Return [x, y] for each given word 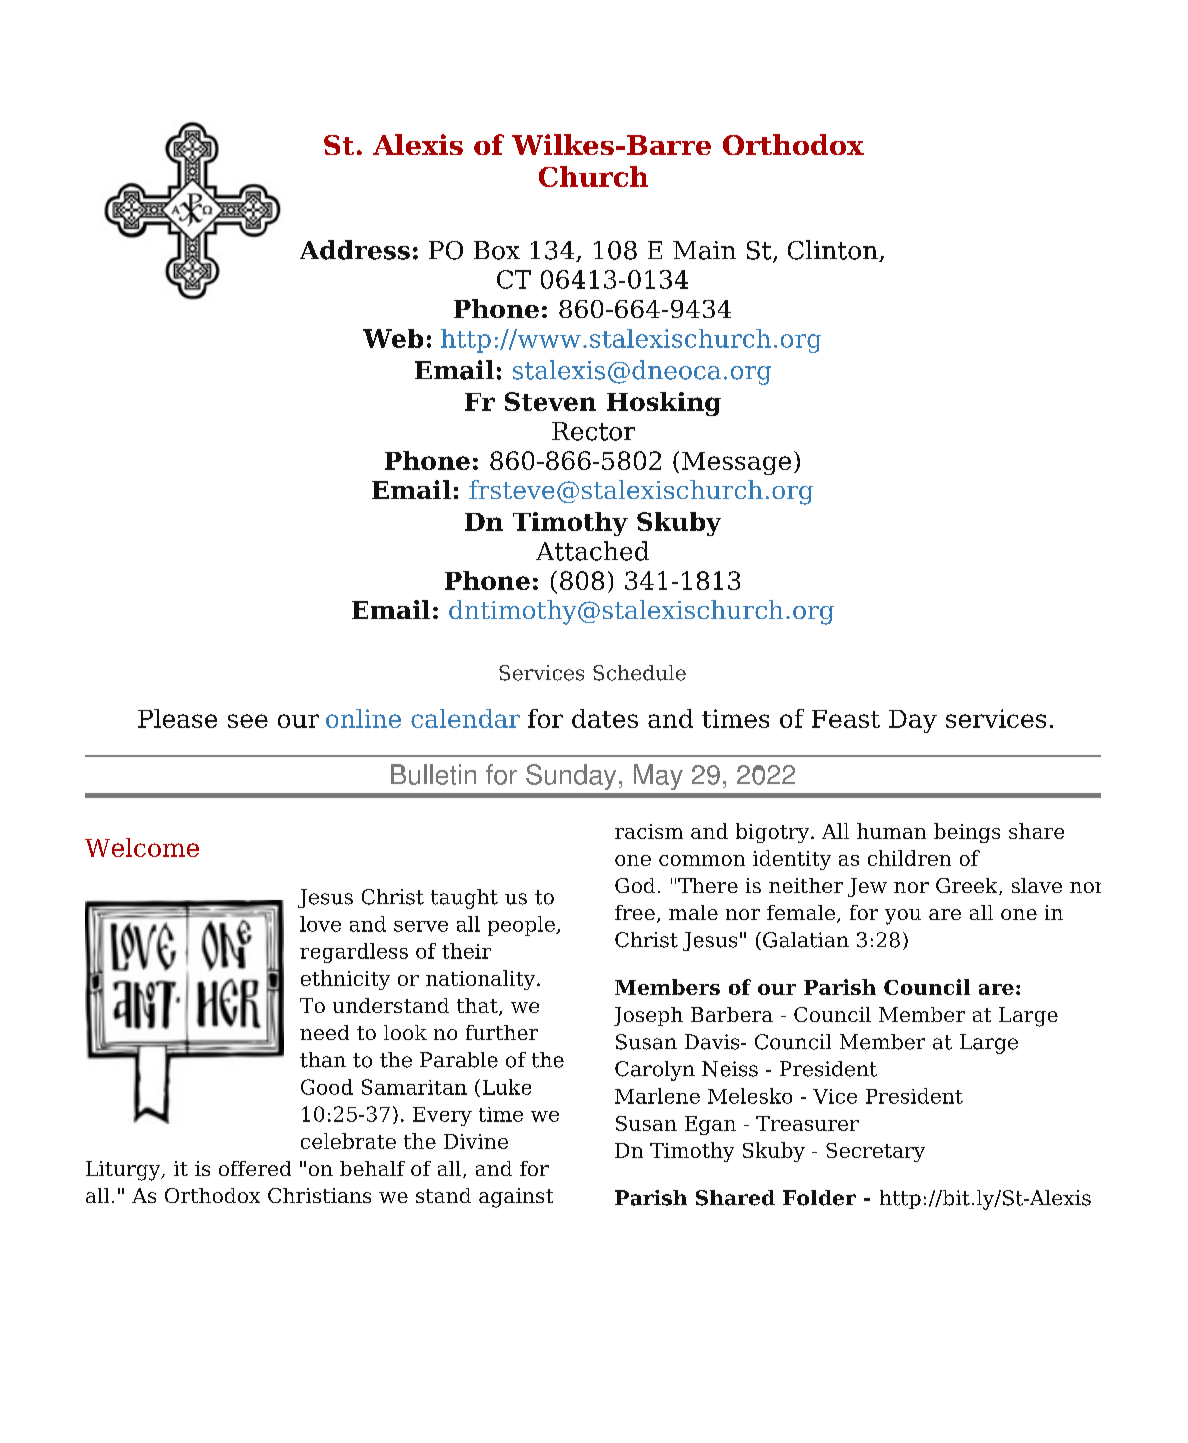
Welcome [142, 847]
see [248, 721]
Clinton [834, 251]
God [635, 885]
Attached [592, 551]
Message [736, 463]
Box [497, 250]
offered [255, 1168]
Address [355, 250]
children [909, 858]
